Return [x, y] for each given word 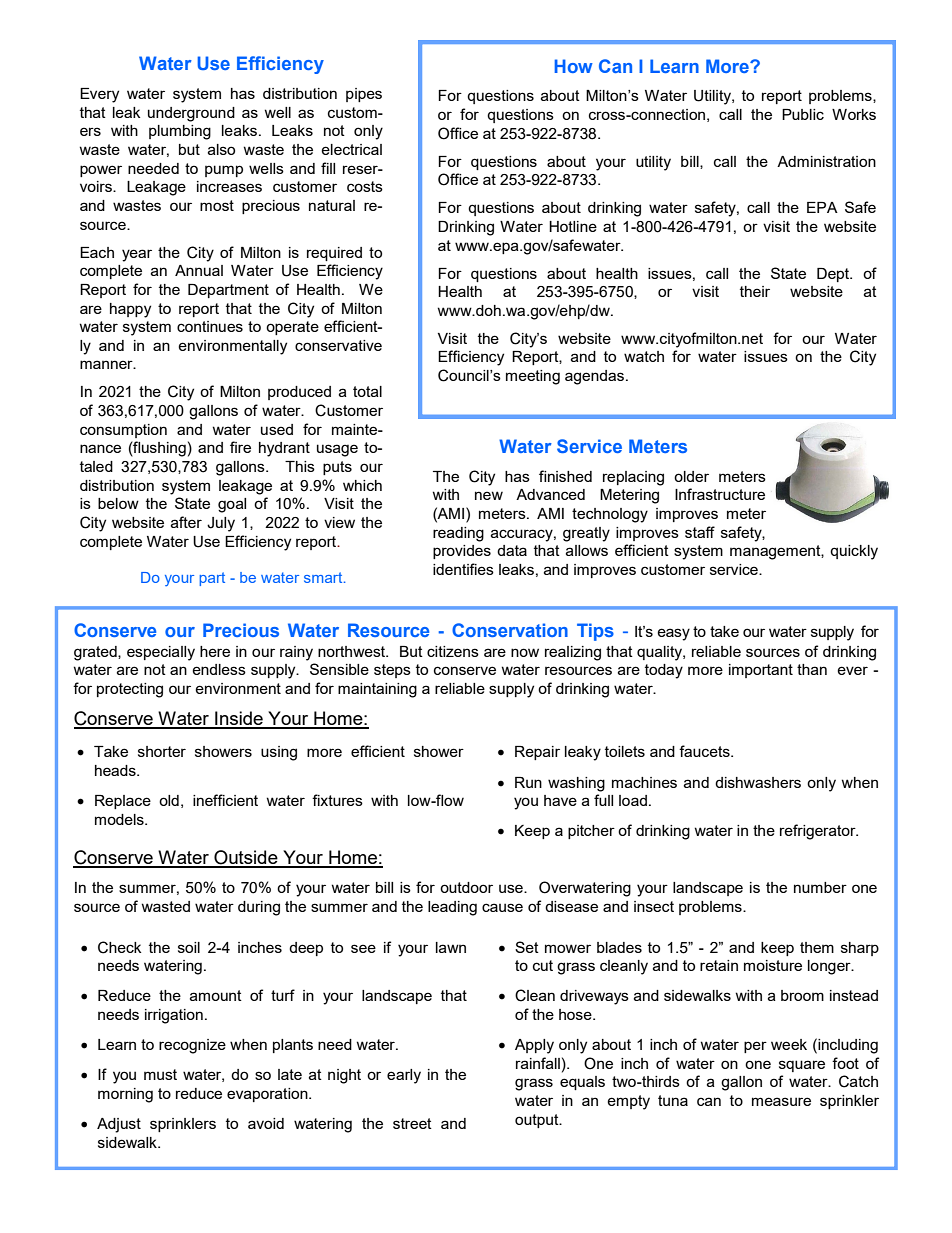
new [489, 495]
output [538, 1121]
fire [240, 447]
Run [528, 782]
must [160, 1074]
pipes [364, 95]
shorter [162, 751]
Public [803, 114]
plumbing [180, 132]
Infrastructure [720, 494]
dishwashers [758, 782]
